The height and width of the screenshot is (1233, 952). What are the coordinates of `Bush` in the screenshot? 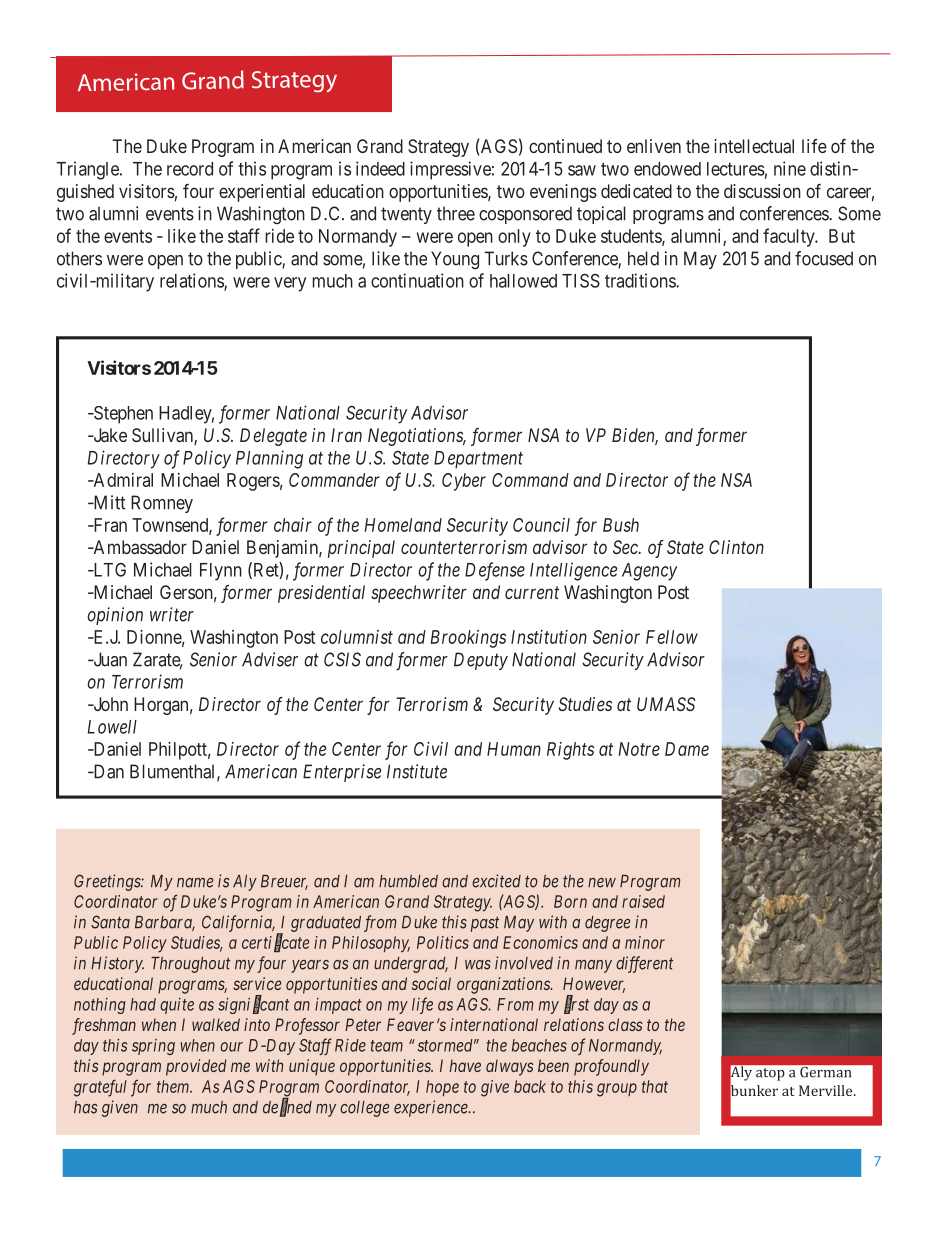 It's located at (621, 525).
